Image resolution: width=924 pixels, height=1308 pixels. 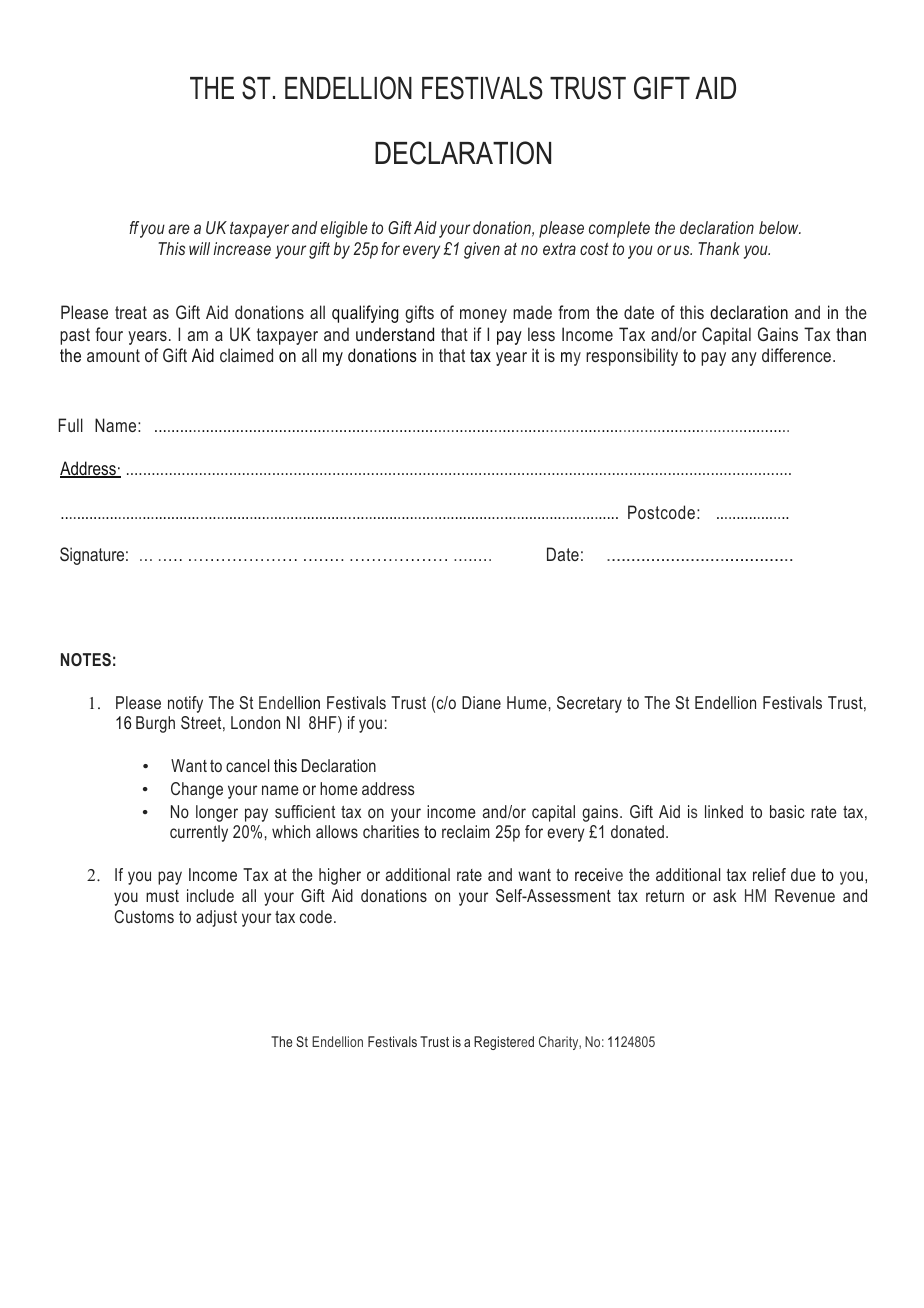 I want to click on given, so click(x=482, y=250).
